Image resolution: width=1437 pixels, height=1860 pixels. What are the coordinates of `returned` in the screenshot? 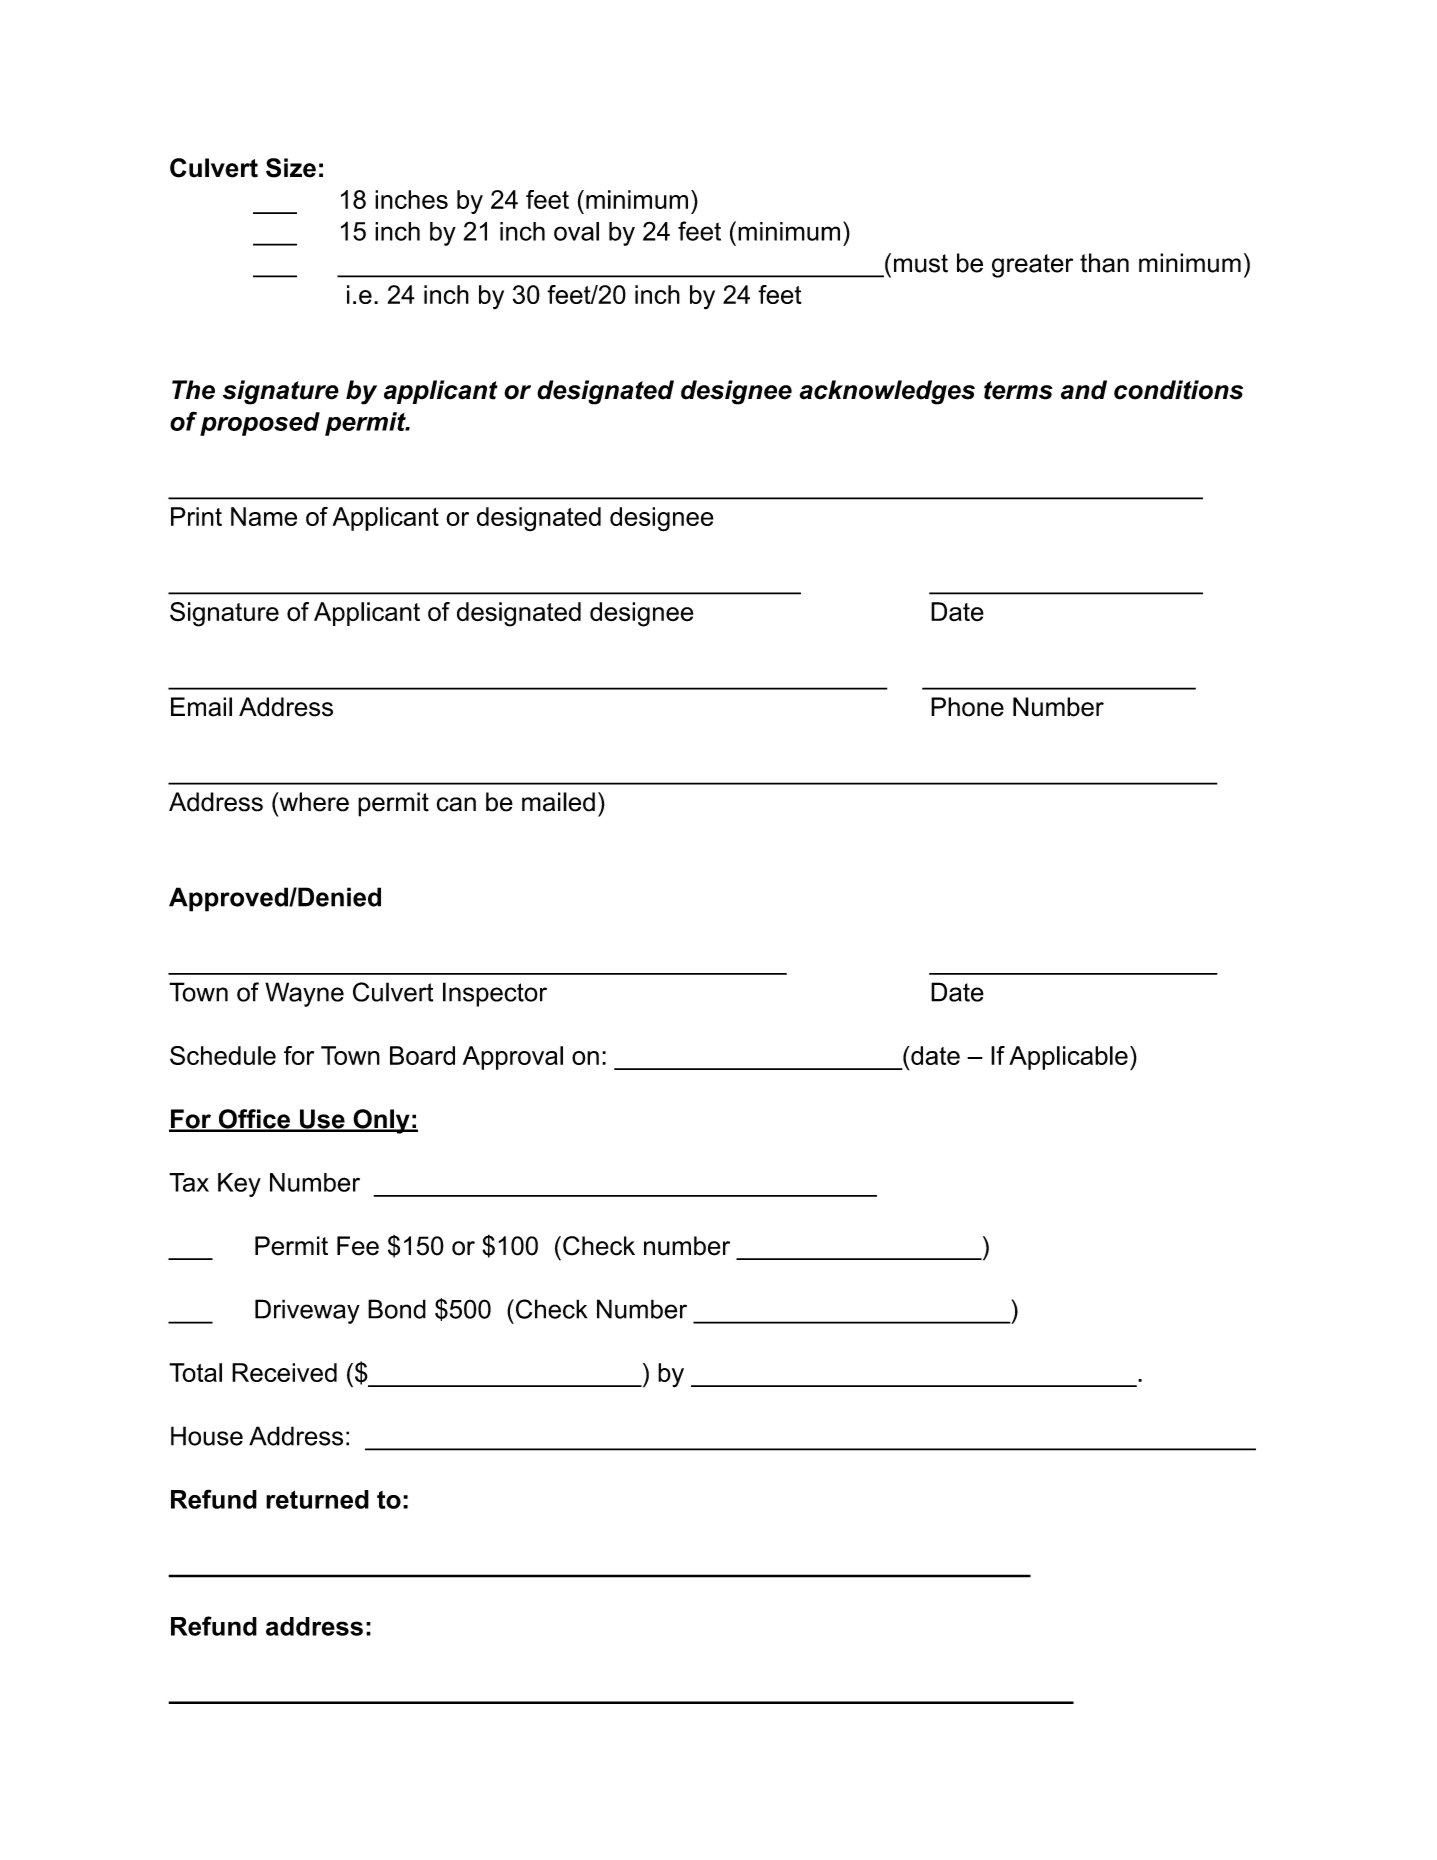 It's located at (317, 1499).
